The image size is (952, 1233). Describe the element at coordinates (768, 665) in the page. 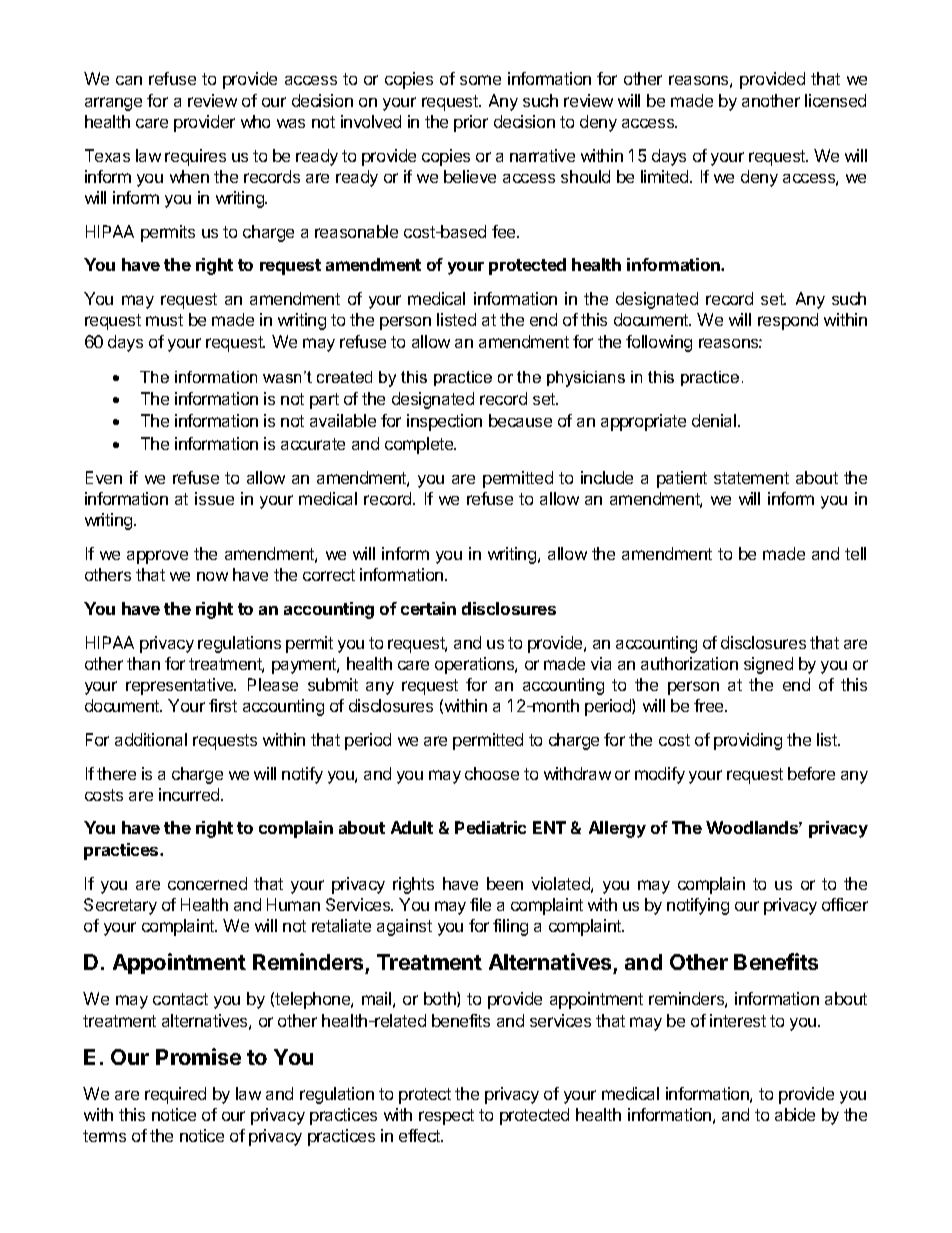

I see `signed` at that location.
